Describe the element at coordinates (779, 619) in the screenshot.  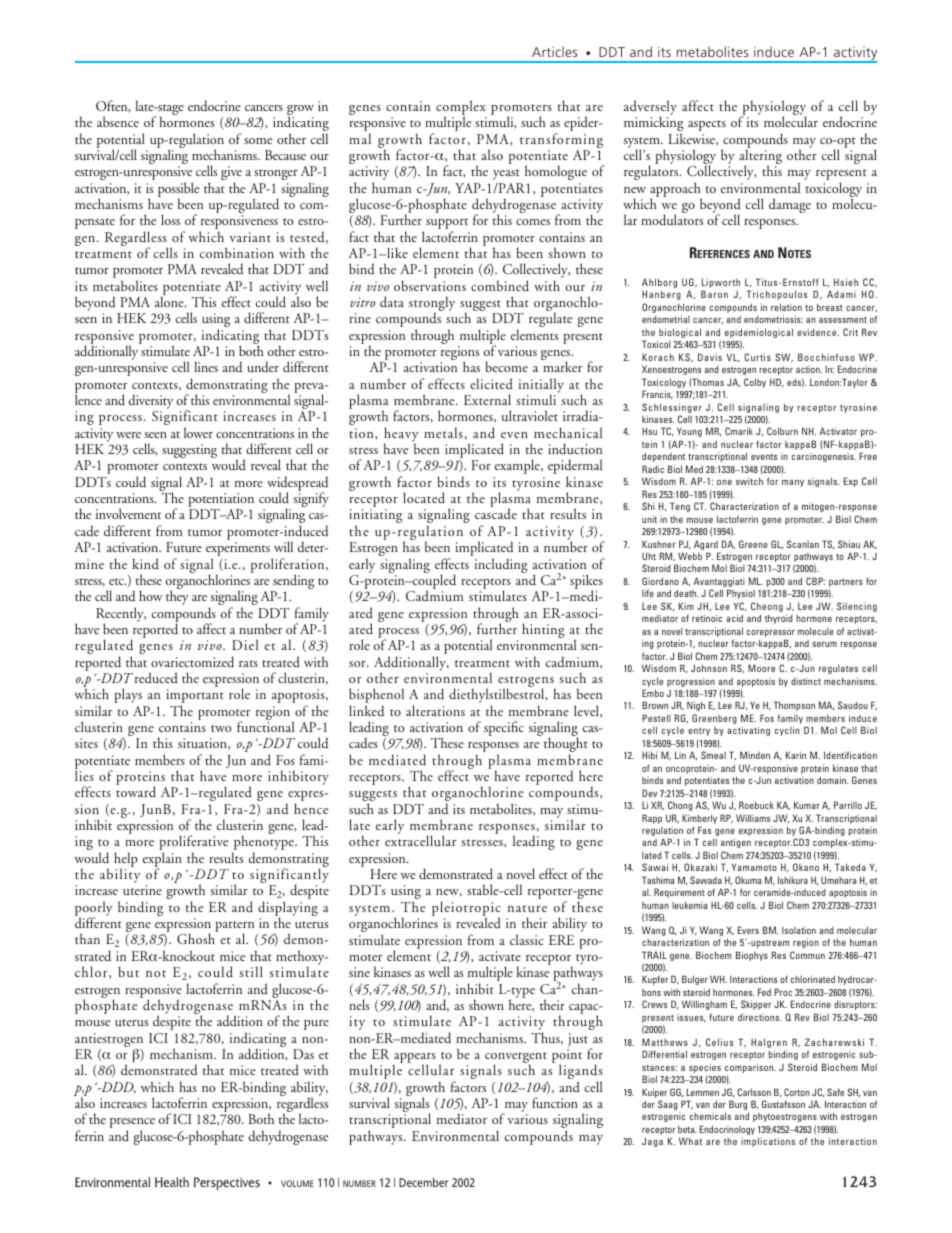
I see `thyroid` at that location.
